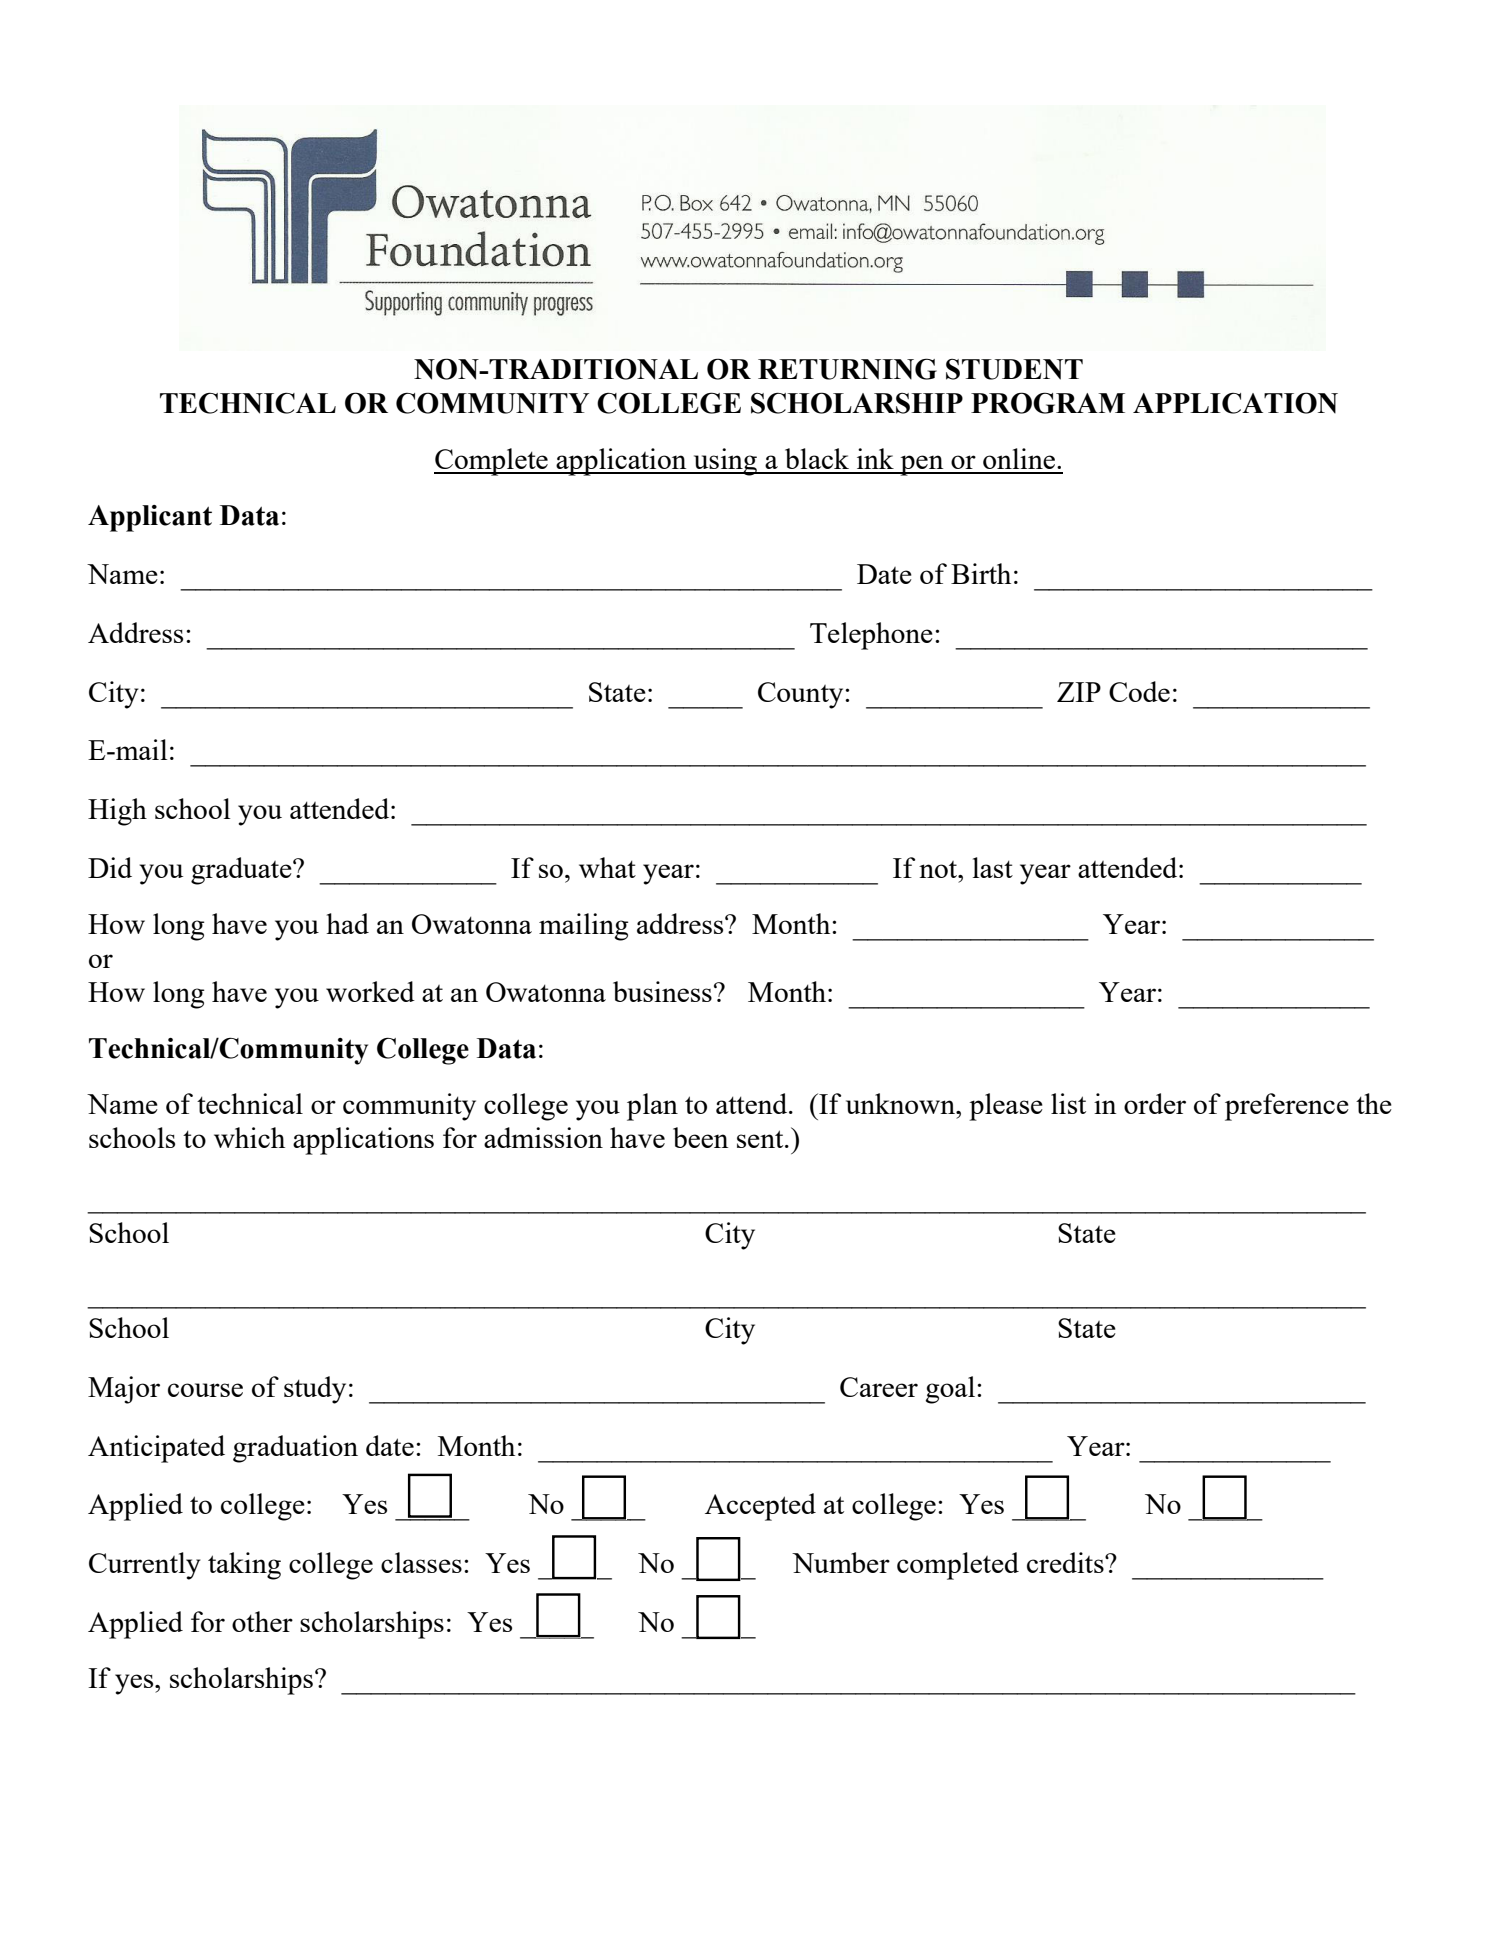 The width and height of the document is (1498, 1939). What do you see at coordinates (1139, 691) in the document?
I see `Code` at bounding box center [1139, 691].
